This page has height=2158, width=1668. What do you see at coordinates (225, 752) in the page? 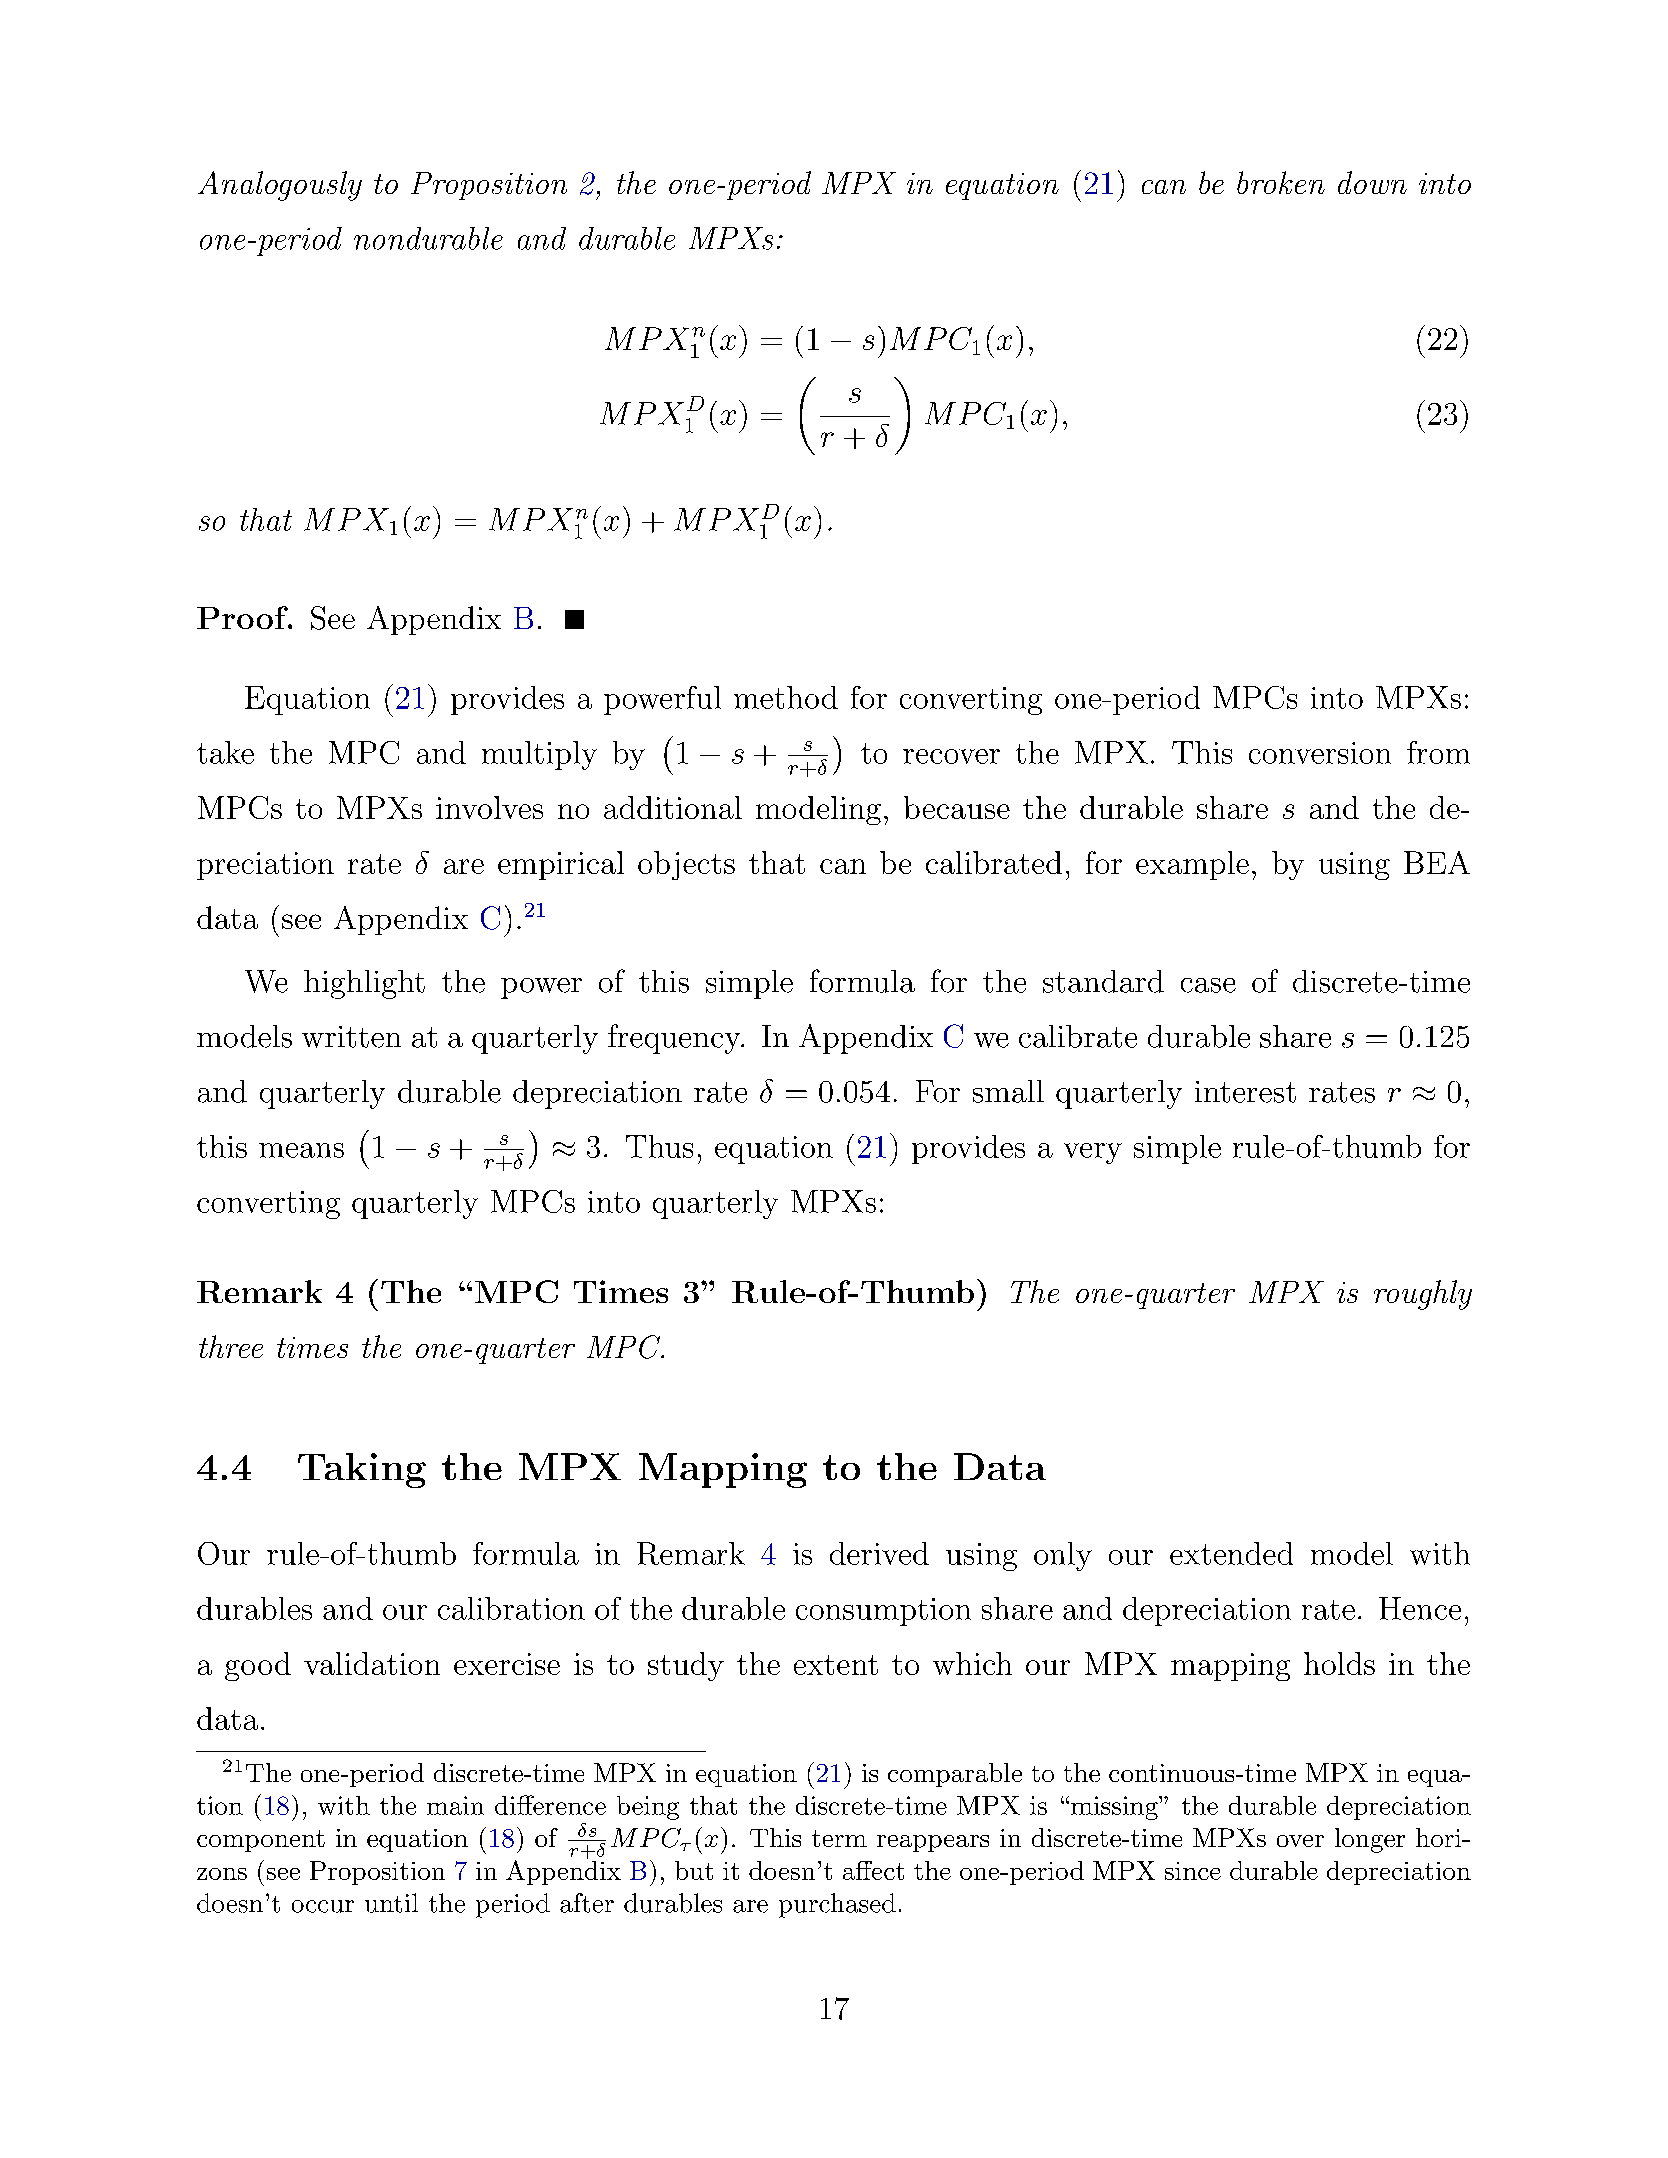
I see `take` at bounding box center [225, 752].
